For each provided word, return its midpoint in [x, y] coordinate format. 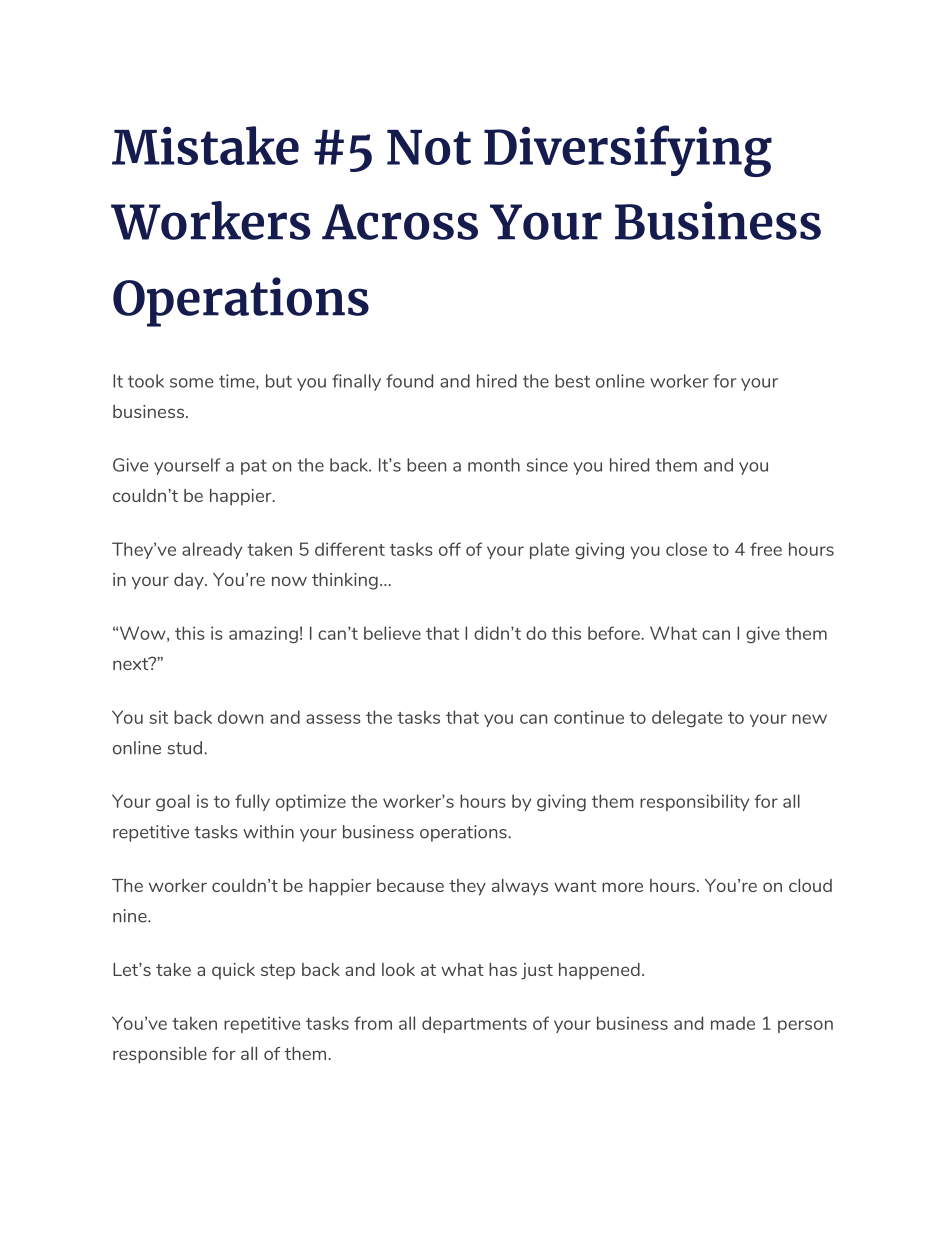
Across [400, 222]
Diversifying [628, 151]
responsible [160, 1055]
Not [429, 147]
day [190, 581]
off [450, 549]
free [766, 549]
